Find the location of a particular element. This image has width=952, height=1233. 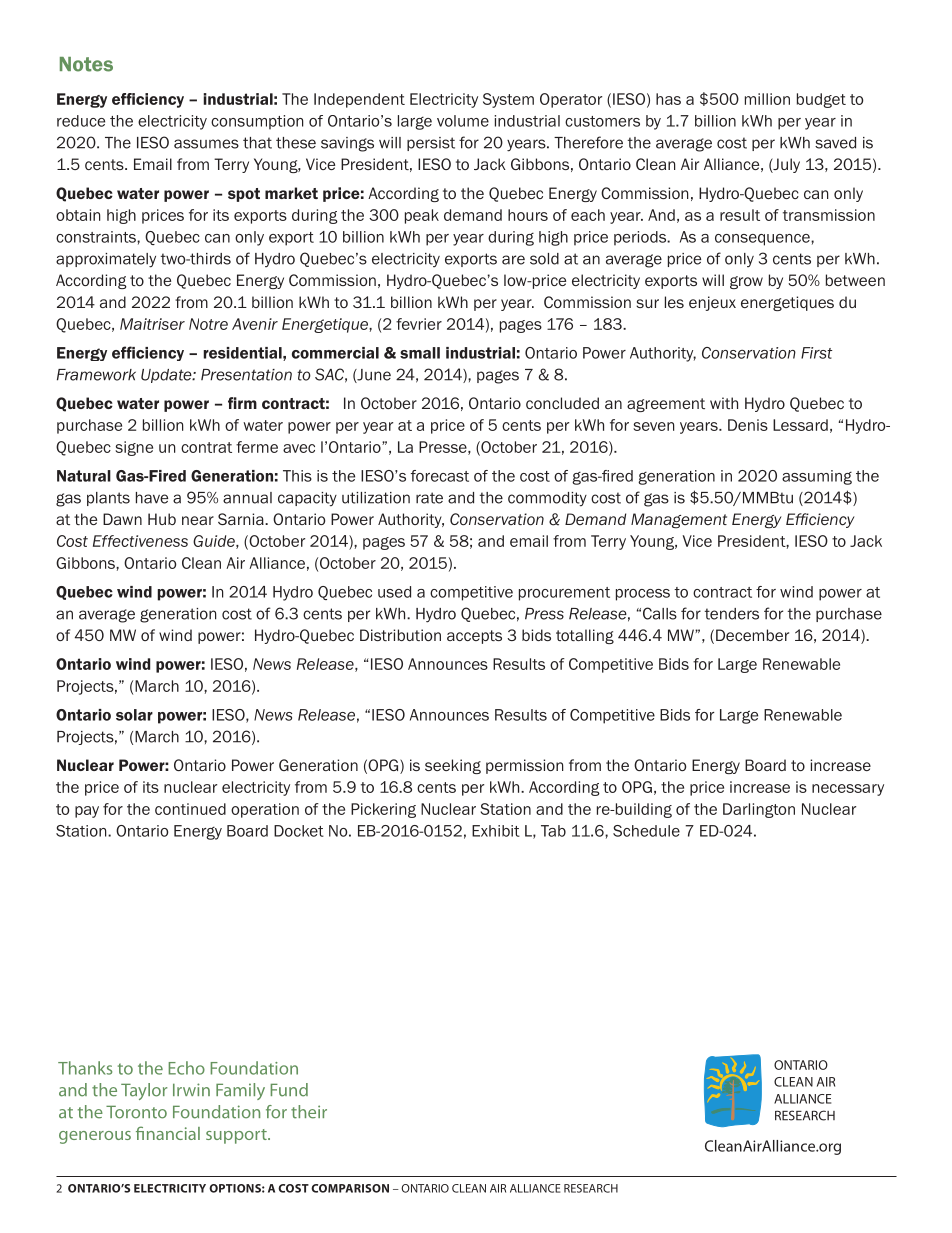

million is located at coordinates (767, 99).
